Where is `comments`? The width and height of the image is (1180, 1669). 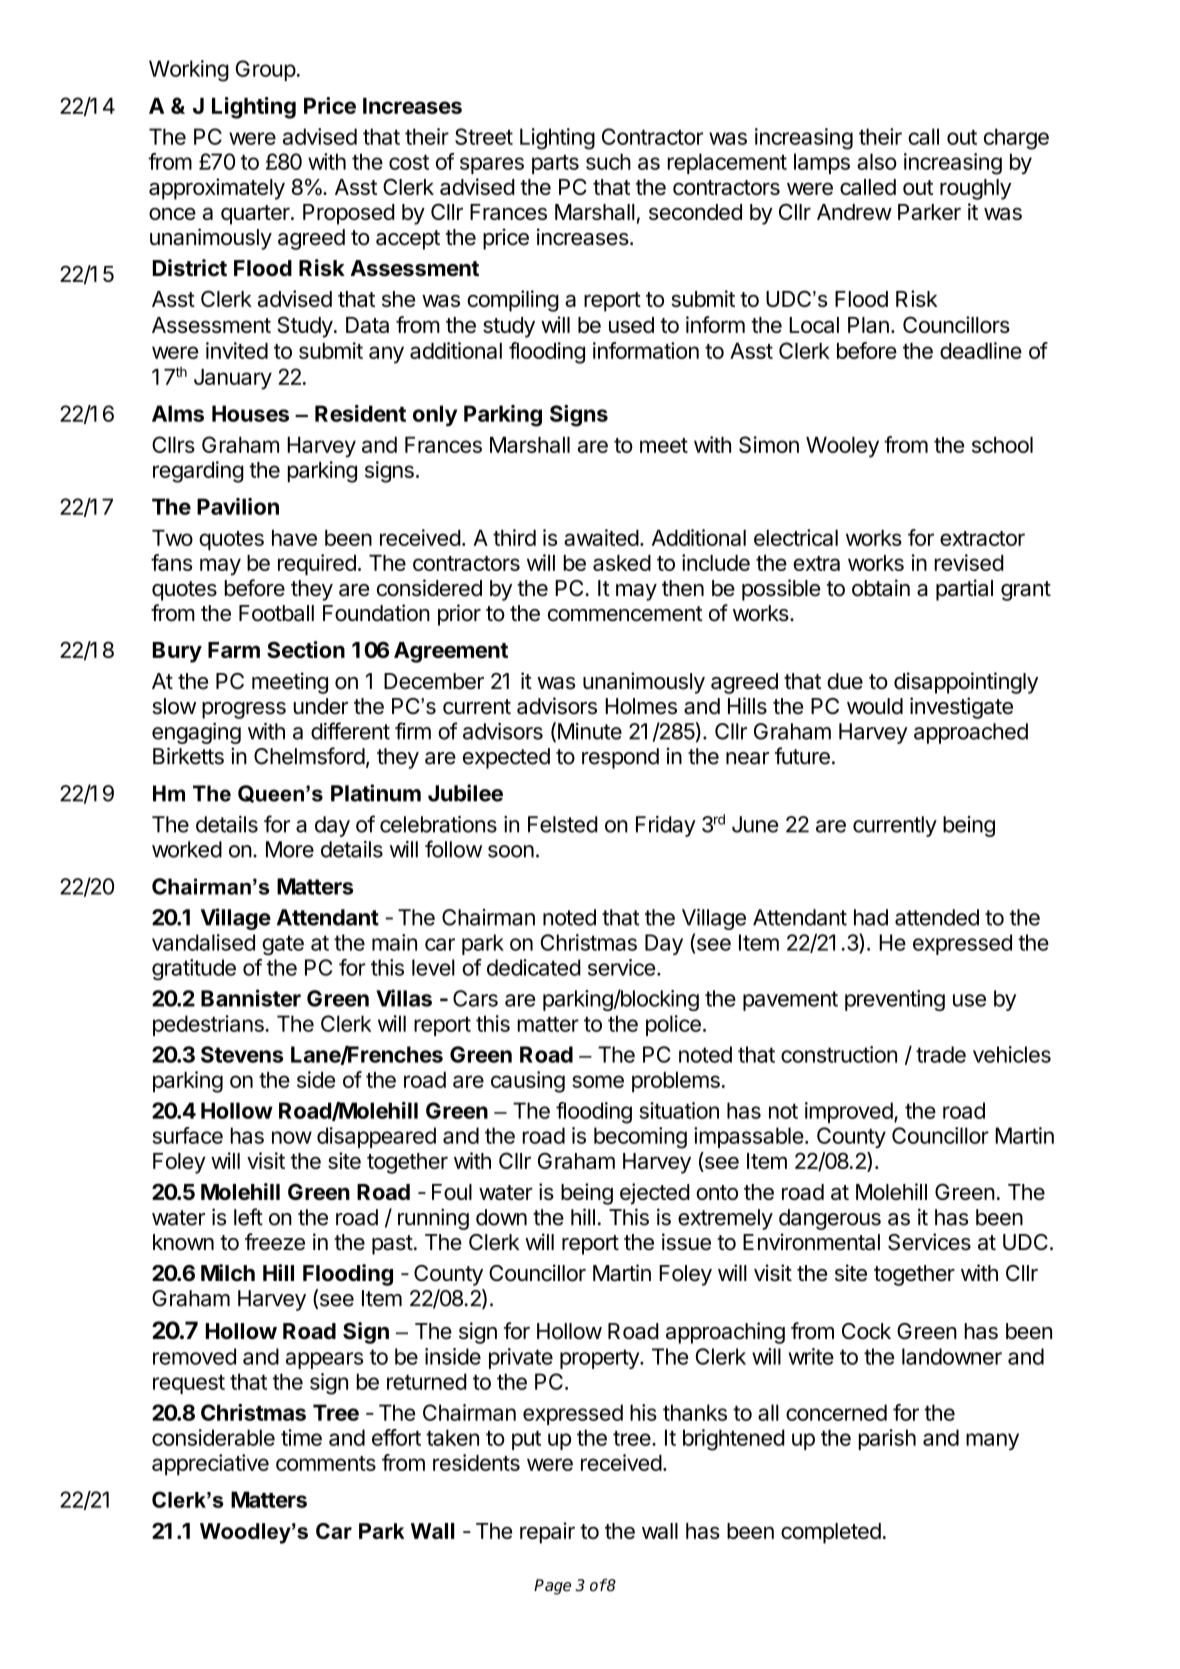 comments is located at coordinates (326, 1463).
